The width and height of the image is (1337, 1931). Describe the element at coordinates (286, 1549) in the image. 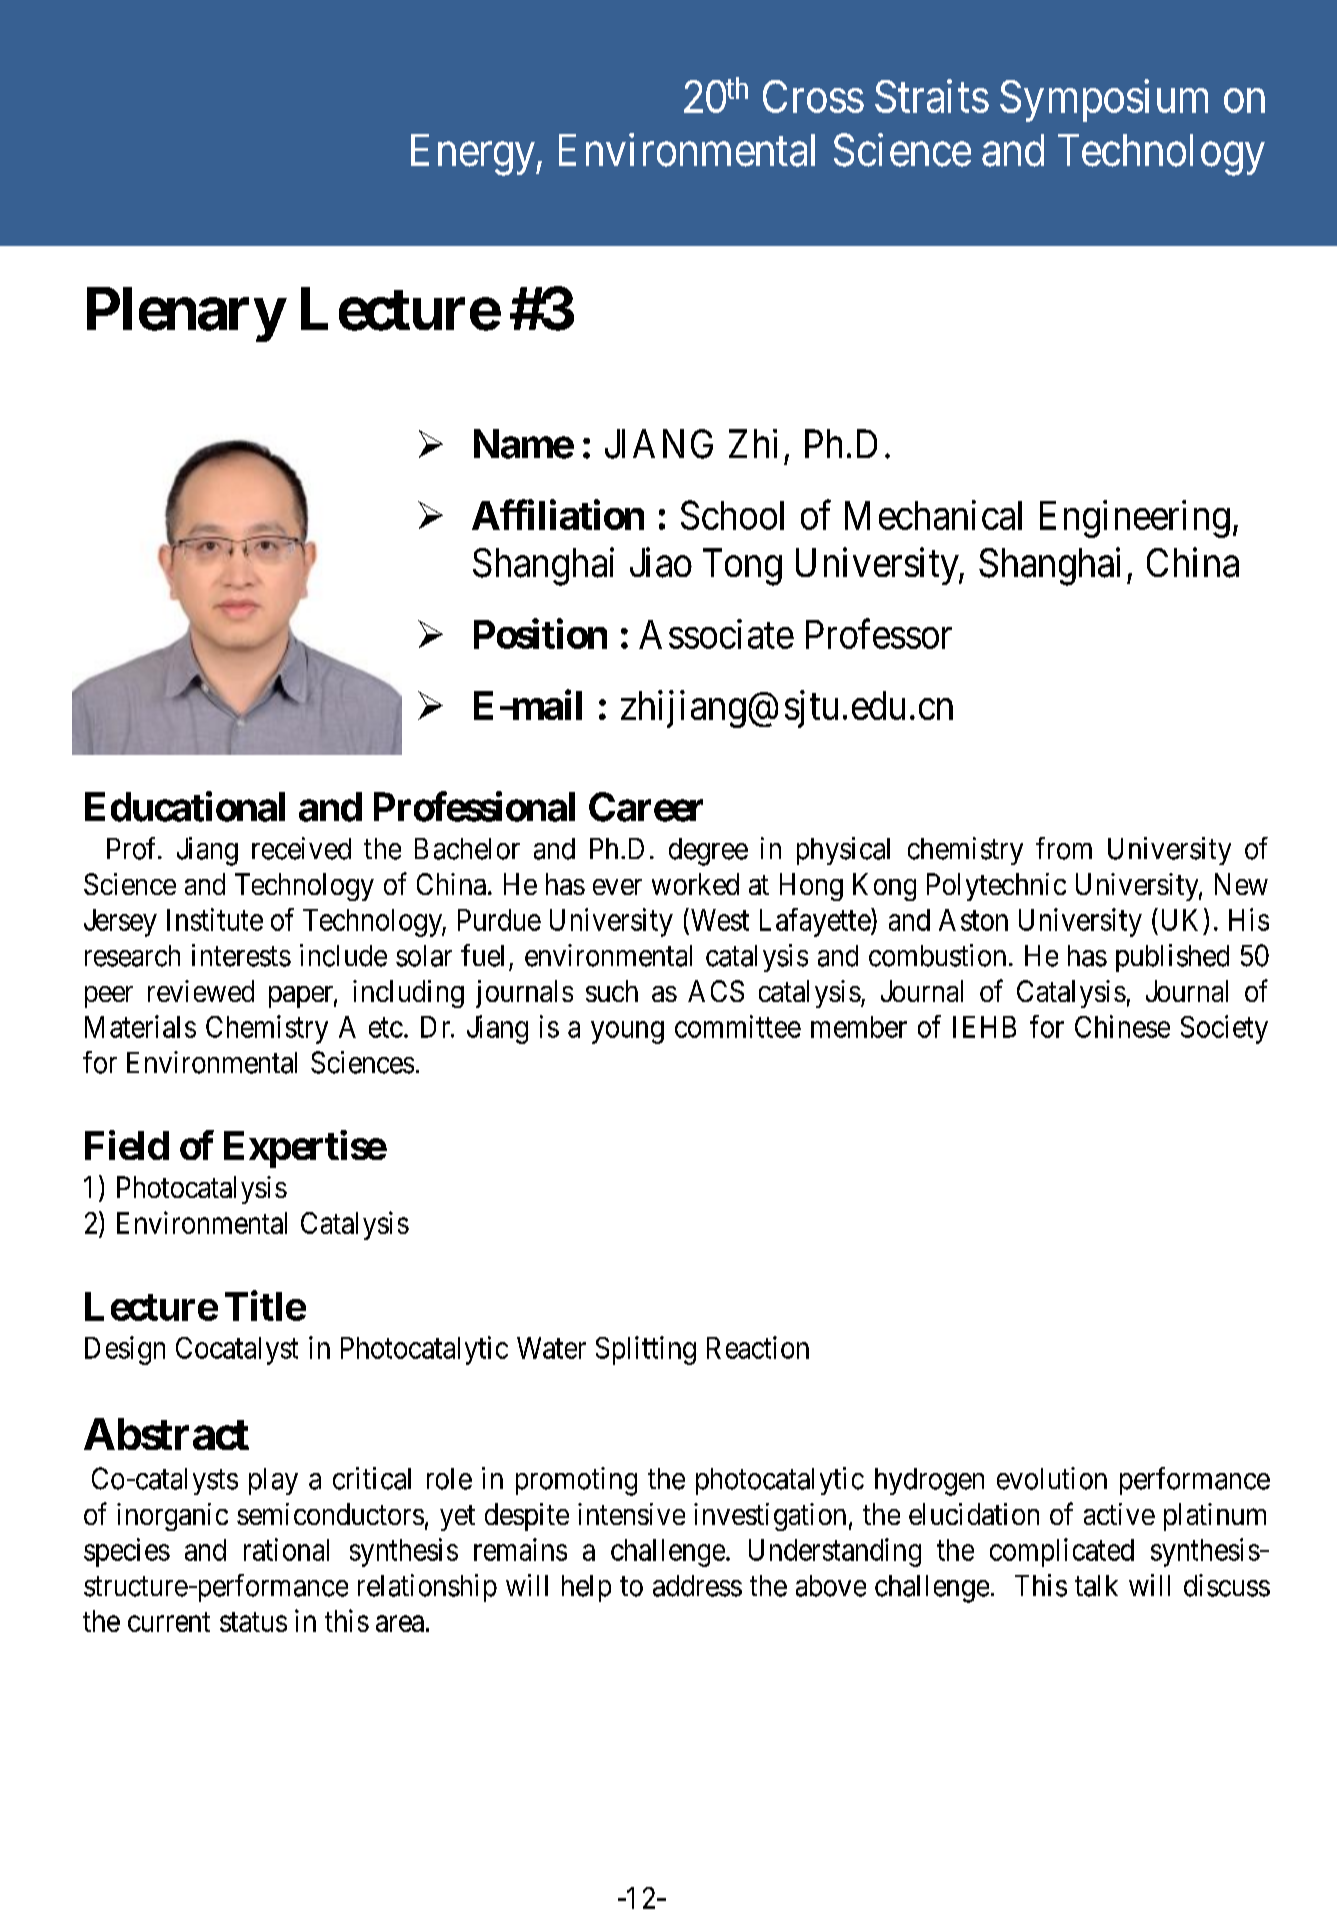

I see `rational` at that location.
